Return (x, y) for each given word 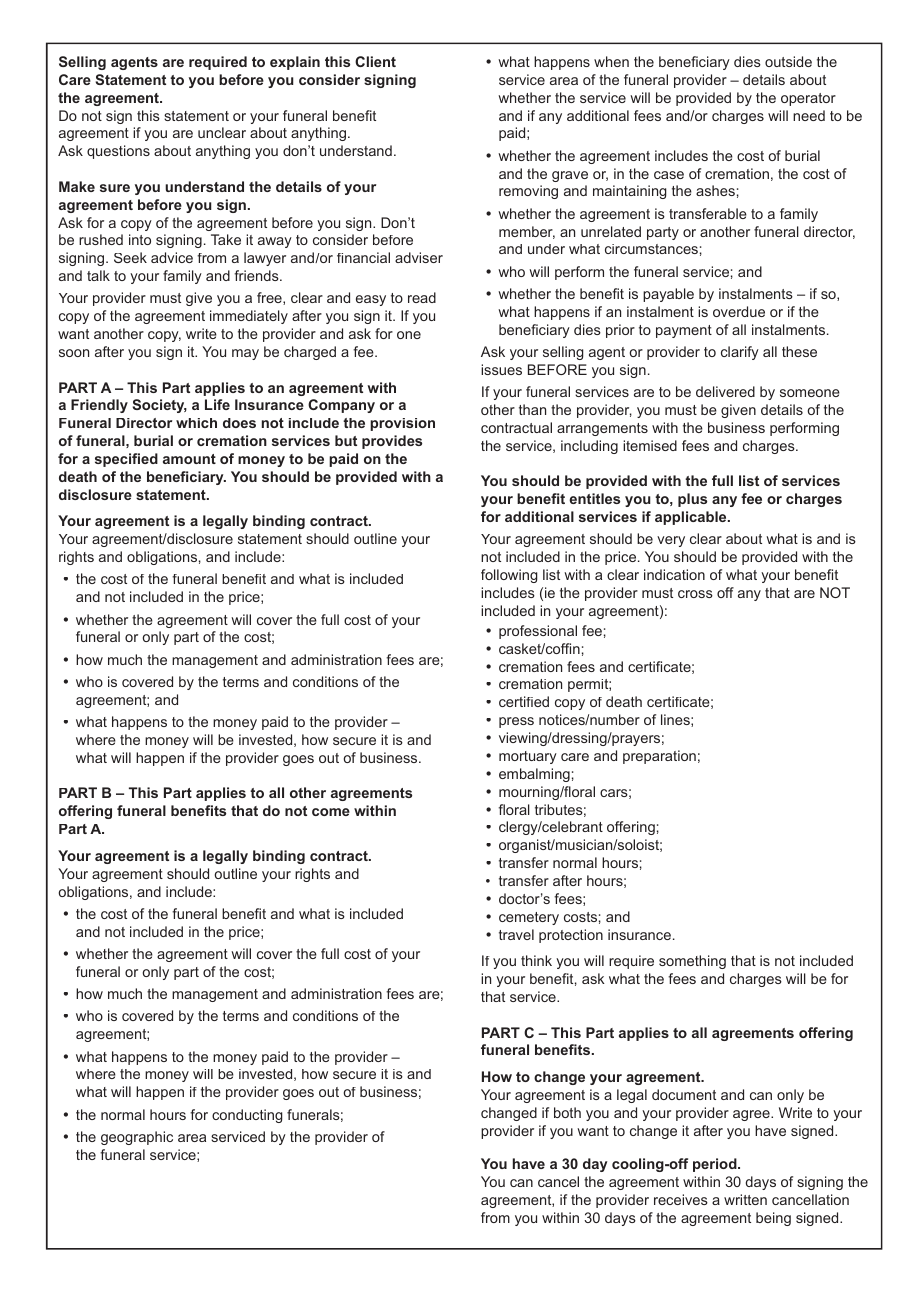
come (331, 812)
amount (189, 459)
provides (392, 442)
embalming (534, 775)
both (567, 1112)
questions (118, 152)
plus (692, 500)
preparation (659, 757)
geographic (137, 1138)
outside (788, 61)
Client (375, 61)
